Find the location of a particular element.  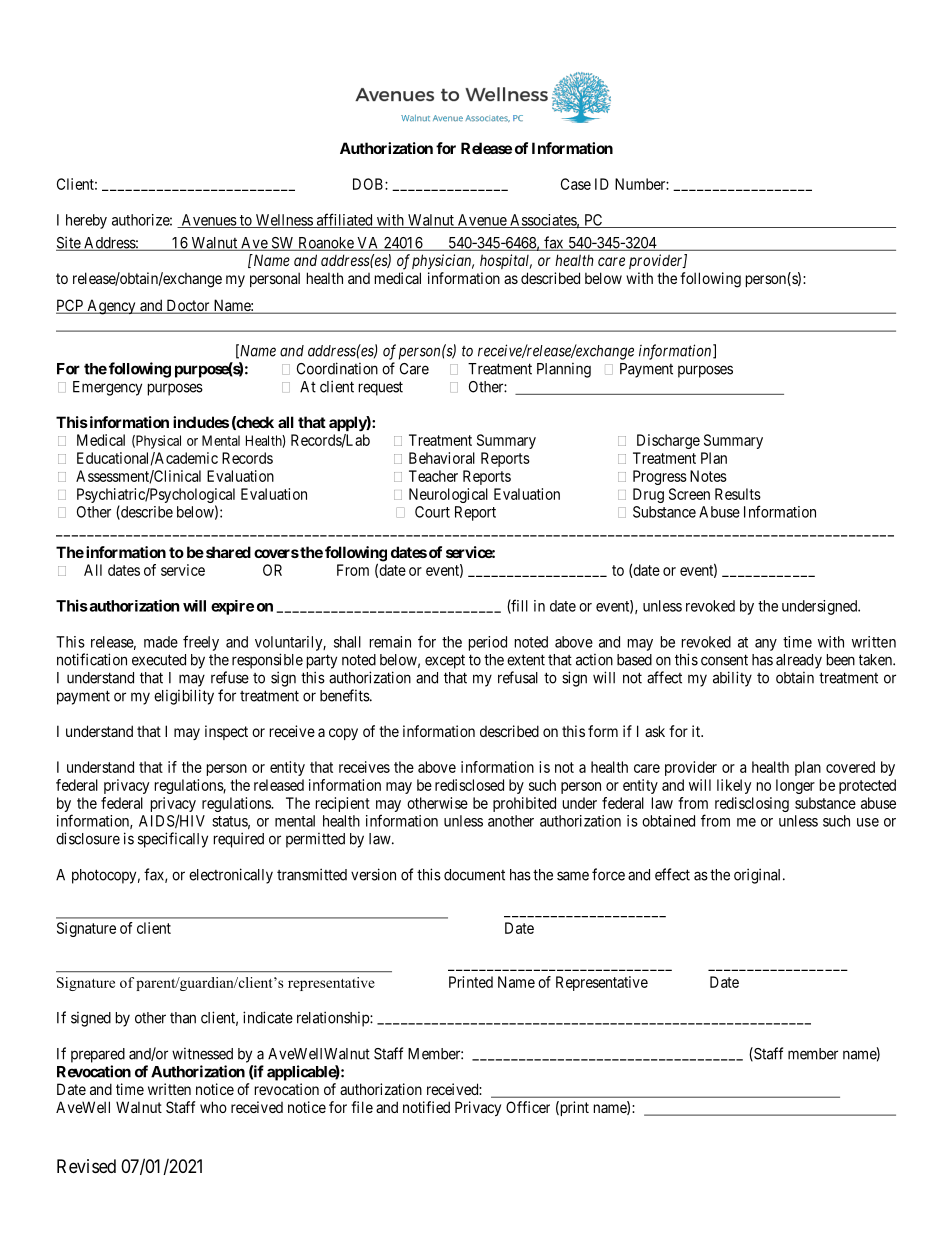

prohibited is located at coordinates (524, 804).
